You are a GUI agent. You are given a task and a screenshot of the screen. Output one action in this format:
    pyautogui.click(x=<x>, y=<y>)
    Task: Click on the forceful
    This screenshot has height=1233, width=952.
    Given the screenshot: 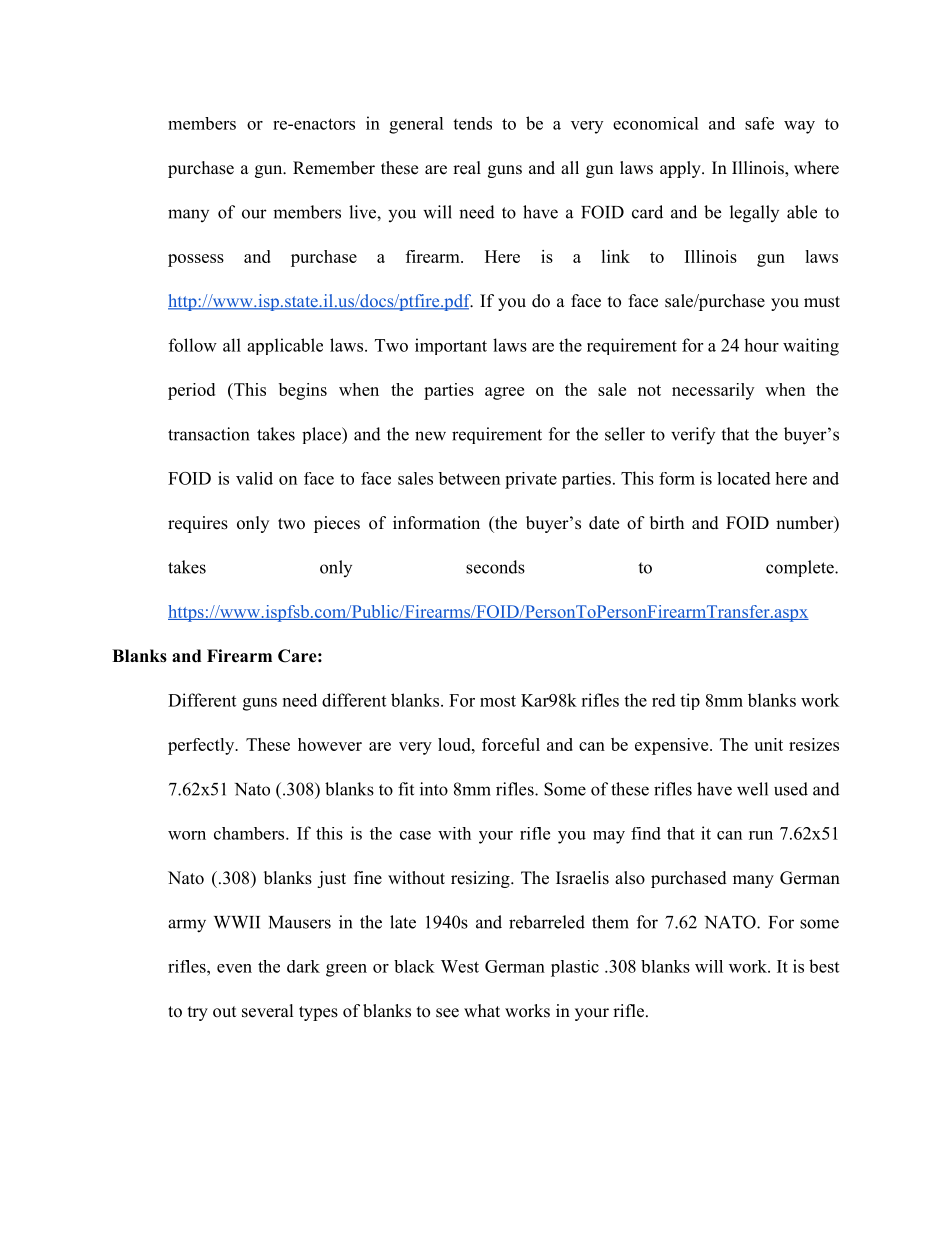 What is the action you would take?
    pyautogui.click(x=511, y=744)
